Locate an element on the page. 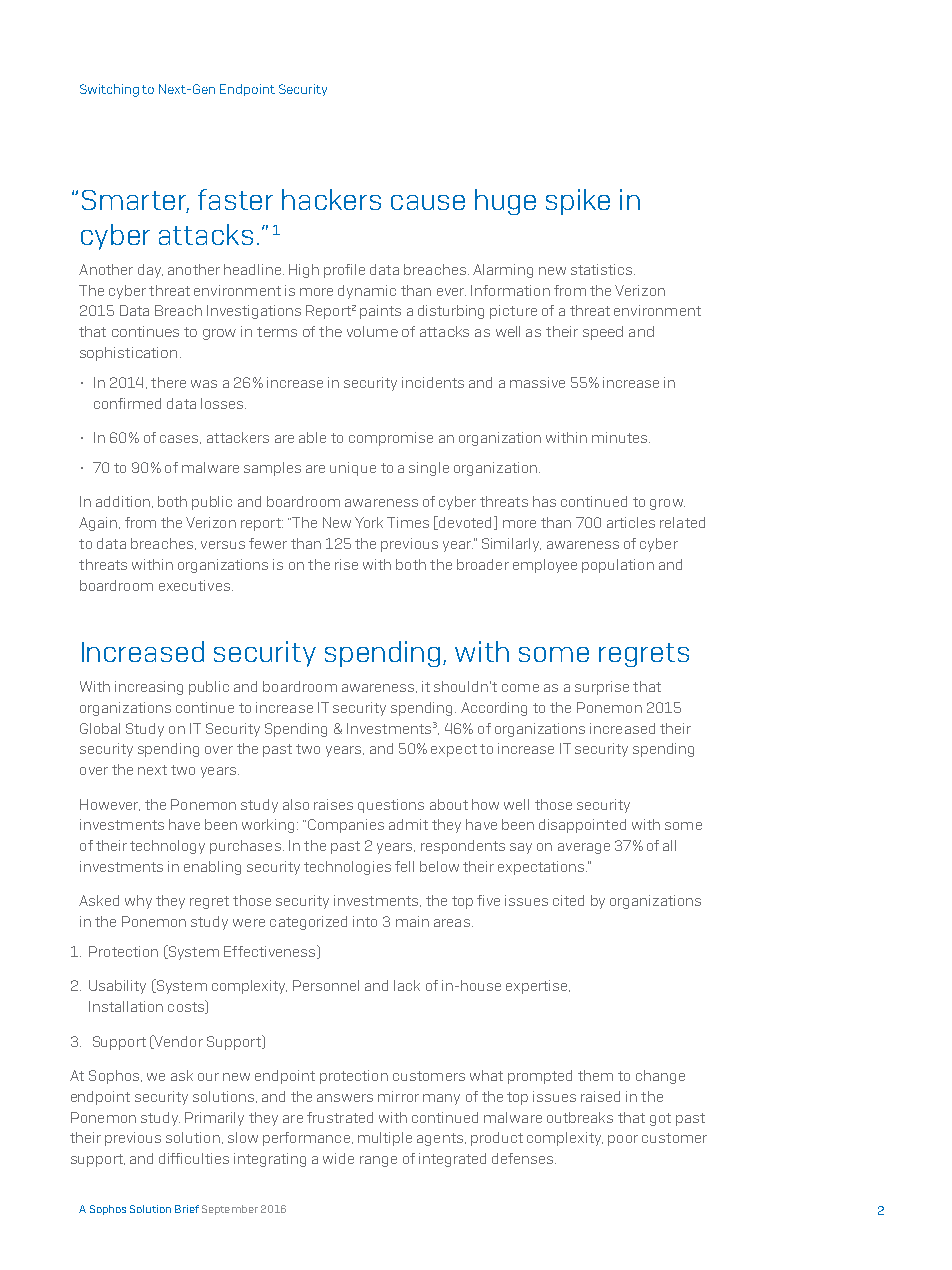 This document has height=1270, width=952. range is located at coordinates (378, 1161).
